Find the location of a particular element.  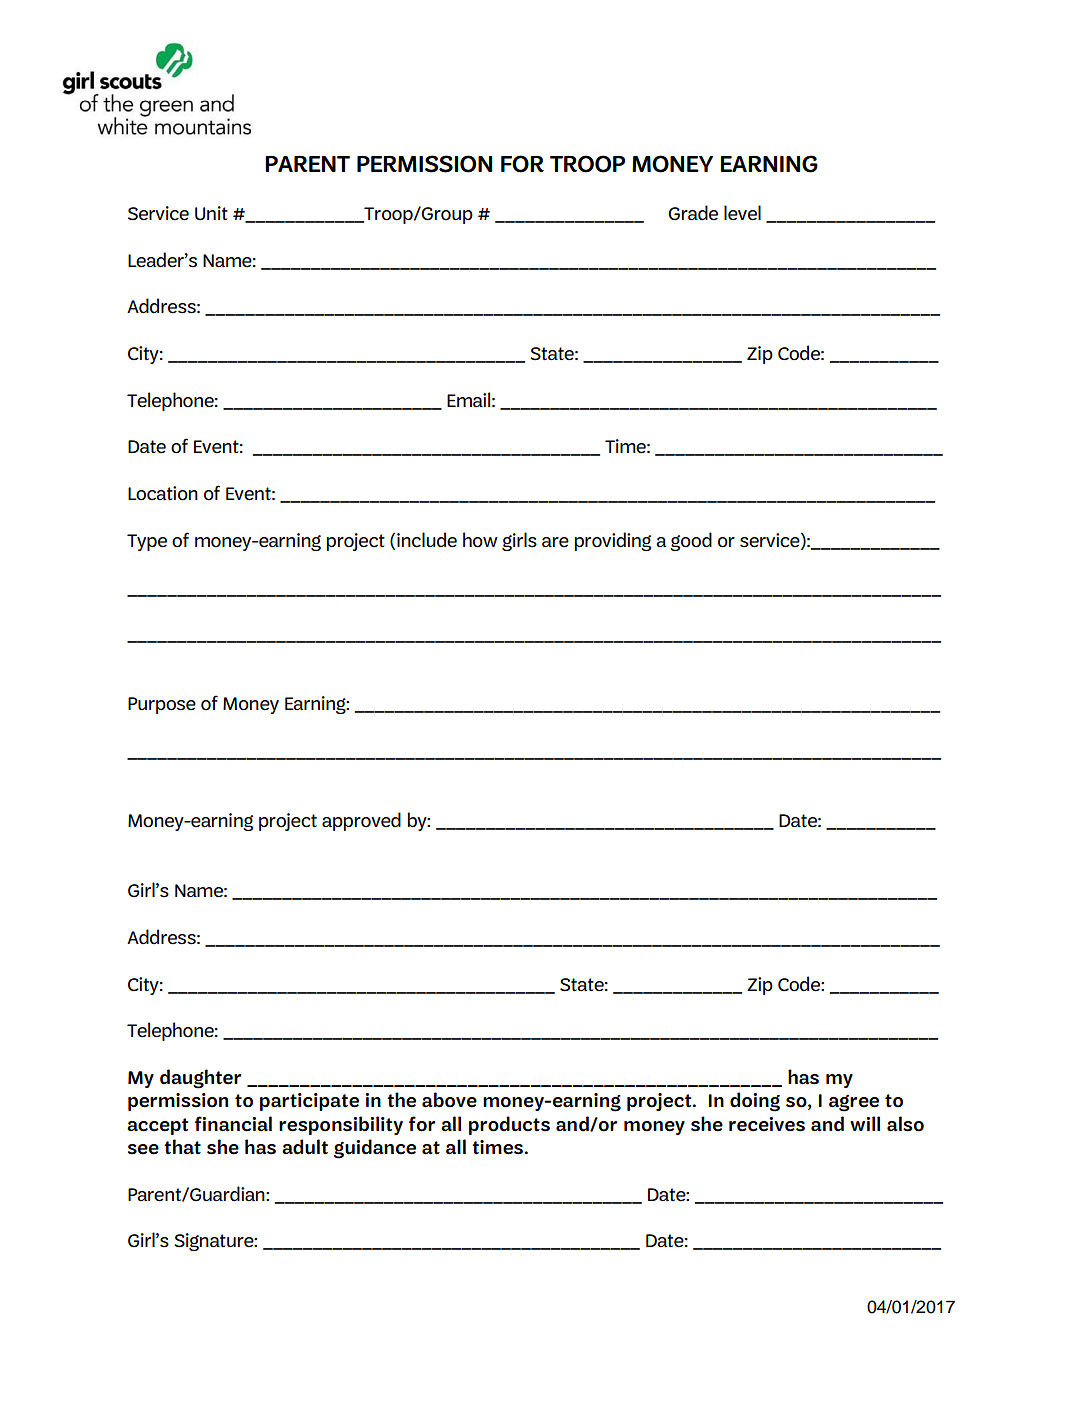

financial is located at coordinates (233, 1124).
